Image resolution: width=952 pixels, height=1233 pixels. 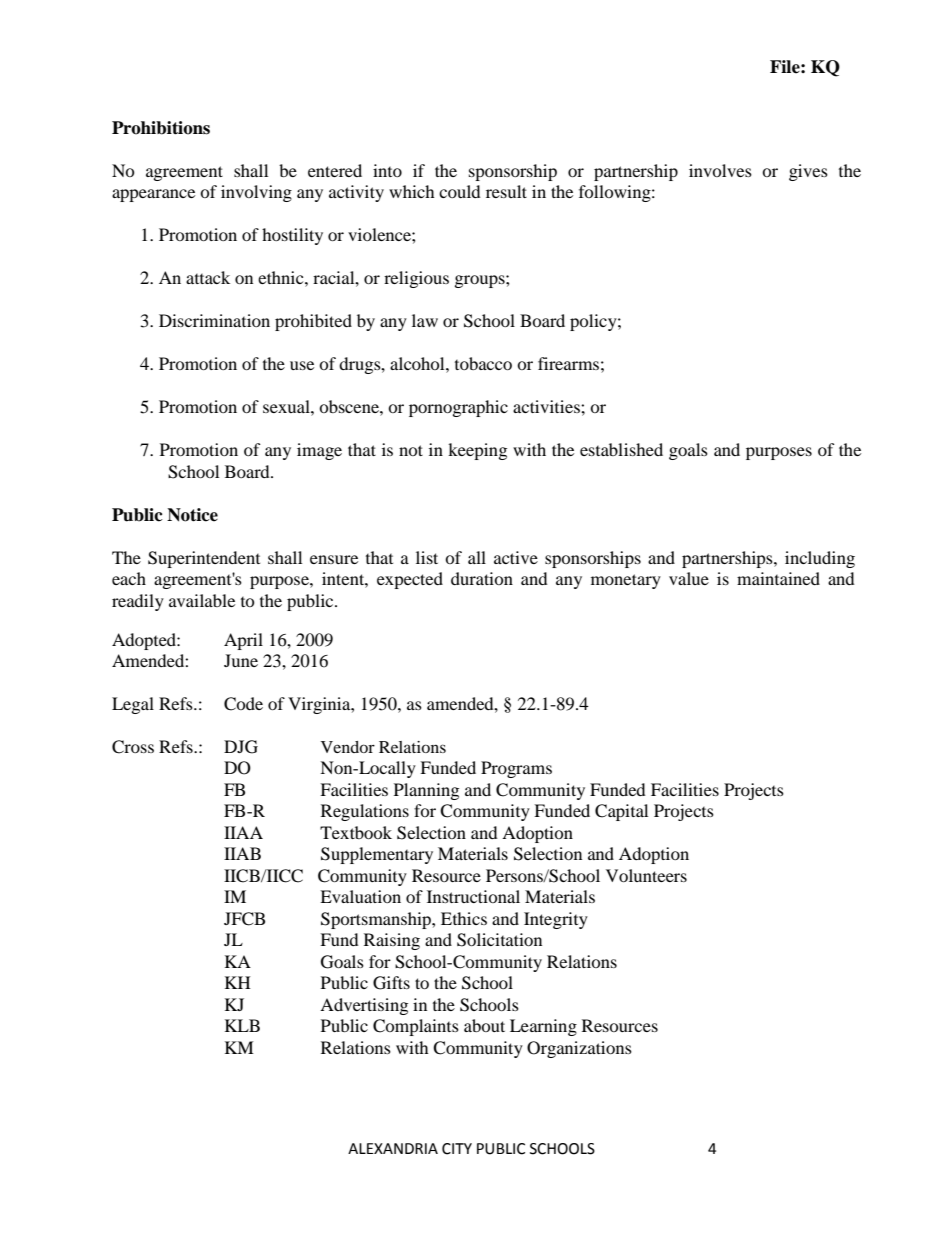 I want to click on duration, so click(x=482, y=578).
